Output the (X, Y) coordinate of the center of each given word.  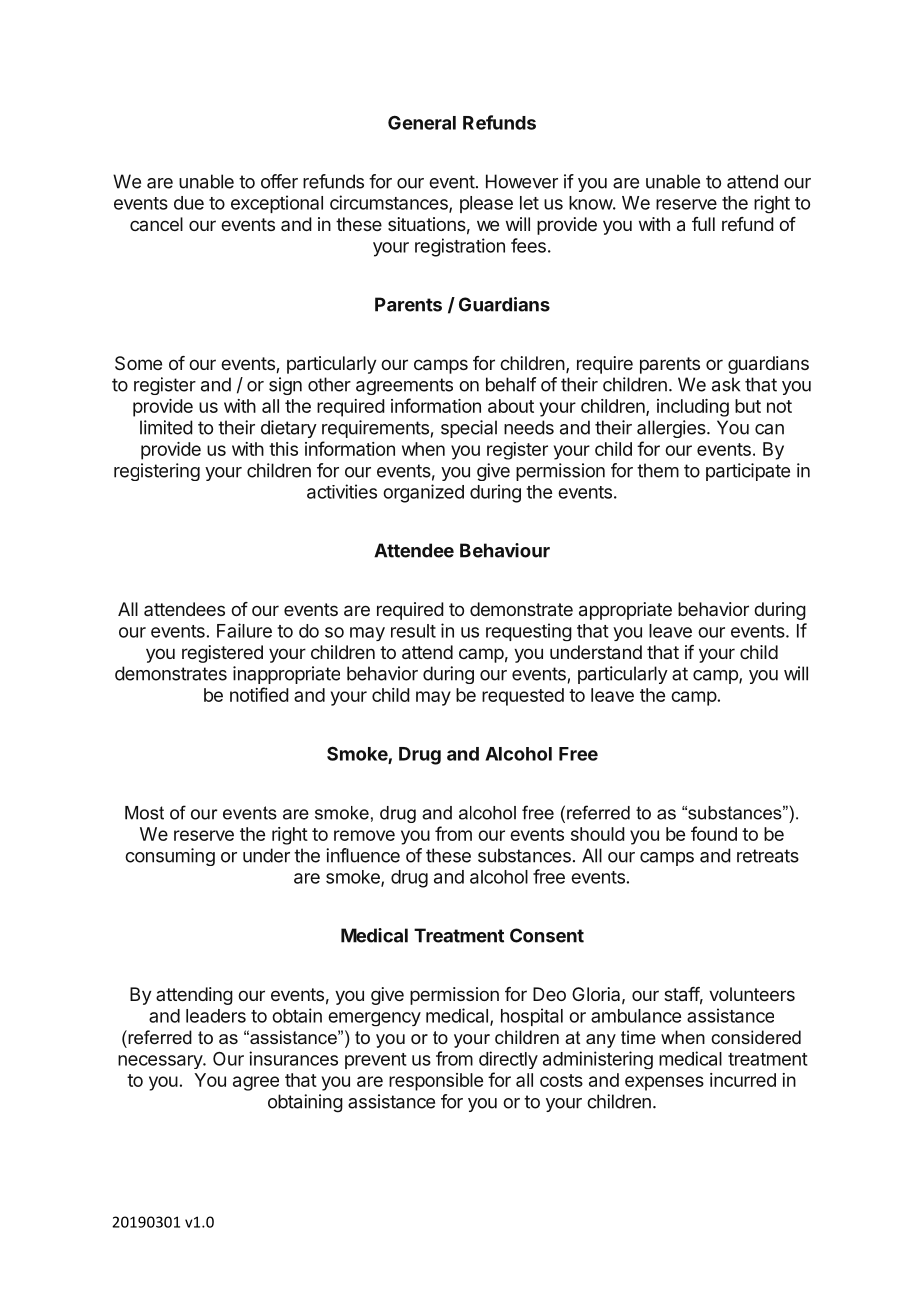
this (283, 449)
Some (138, 363)
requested (523, 697)
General (422, 123)
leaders (216, 1016)
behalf (511, 384)
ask (726, 384)
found (714, 833)
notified (259, 694)
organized (423, 493)
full (703, 224)
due (189, 203)
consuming (170, 857)
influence (363, 855)
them (658, 470)
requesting (529, 632)
